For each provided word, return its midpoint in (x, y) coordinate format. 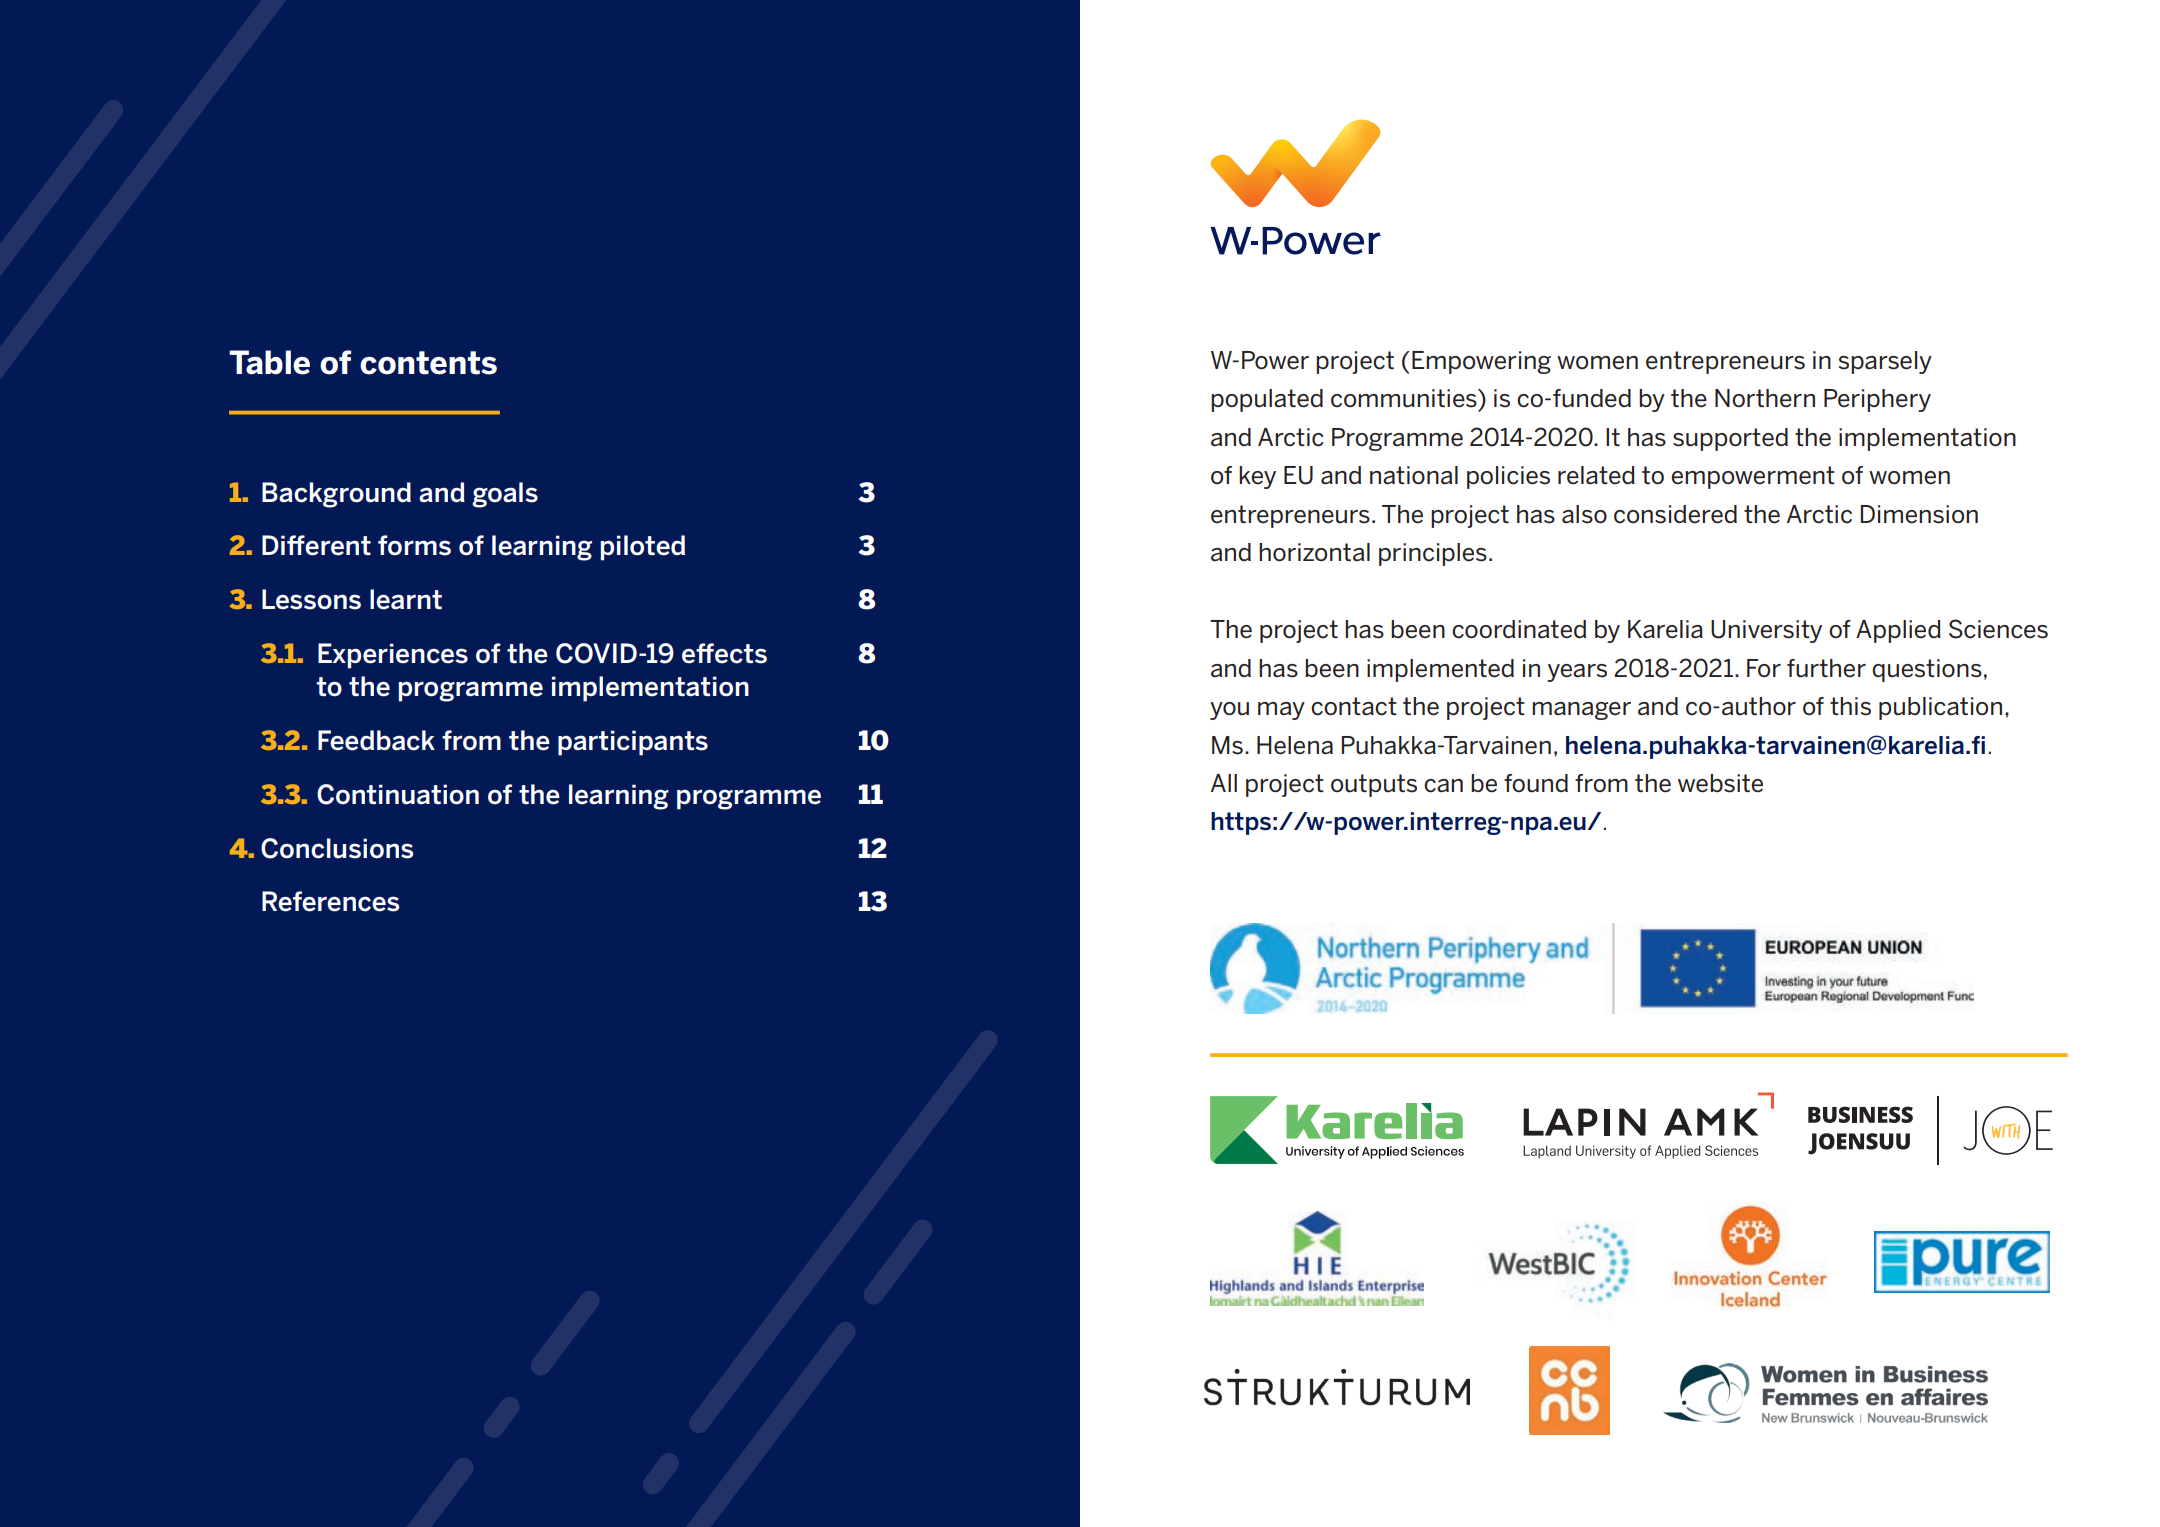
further (1826, 668)
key (1257, 477)
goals (505, 495)
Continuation (398, 794)
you (1229, 711)
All (1224, 783)
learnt (406, 599)
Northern (1765, 398)
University (1766, 631)
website (1720, 783)
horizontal (1314, 552)
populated (1267, 400)
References (330, 901)
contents (428, 363)
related (1596, 475)
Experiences (393, 656)
